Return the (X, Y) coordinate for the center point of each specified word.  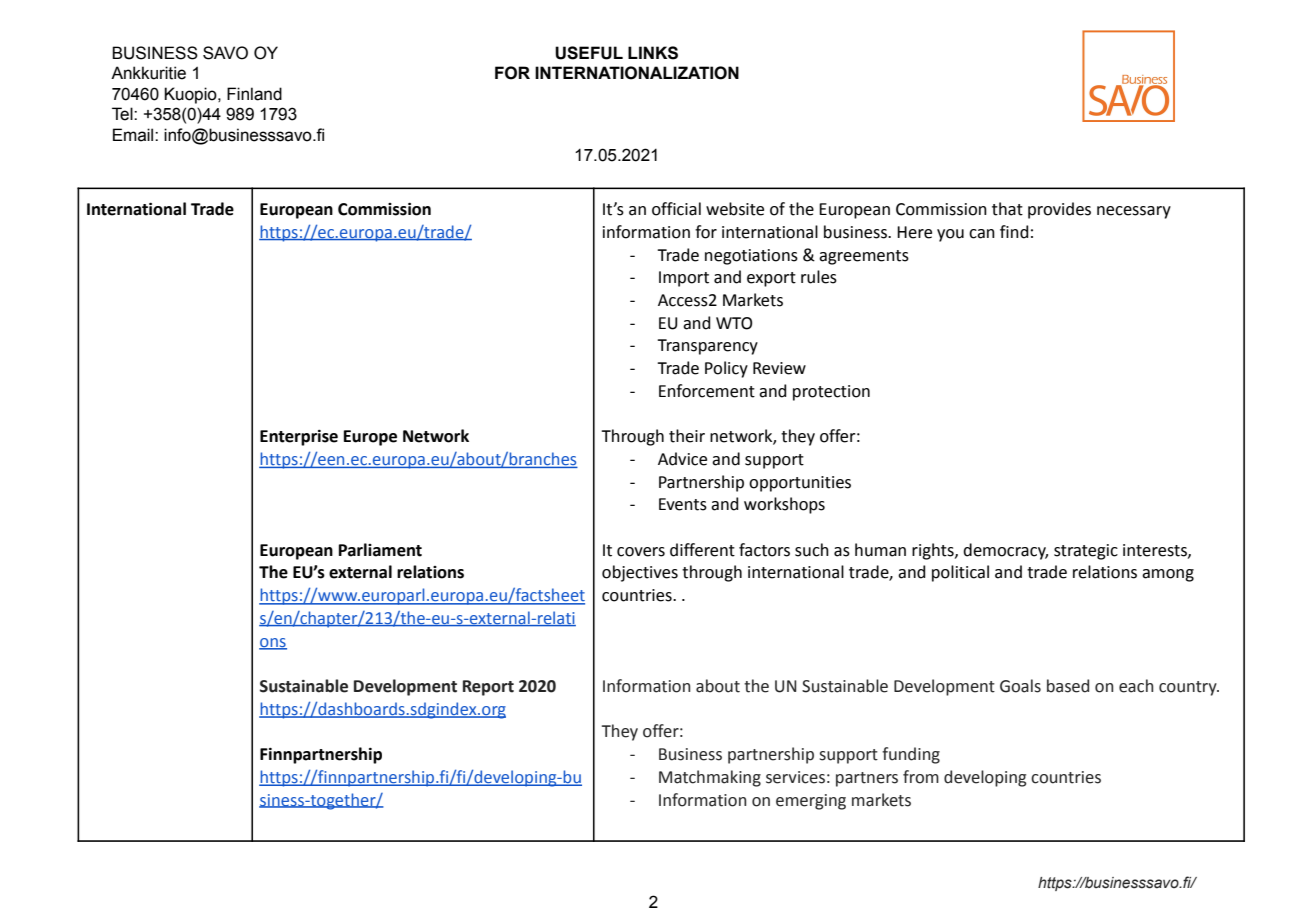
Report (488, 688)
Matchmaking (710, 778)
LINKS (653, 53)
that (1007, 209)
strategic (1086, 552)
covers (641, 552)
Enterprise (299, 438)
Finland (254, 94)
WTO (734, 323)
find (1014, 232)
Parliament (380, 550)
